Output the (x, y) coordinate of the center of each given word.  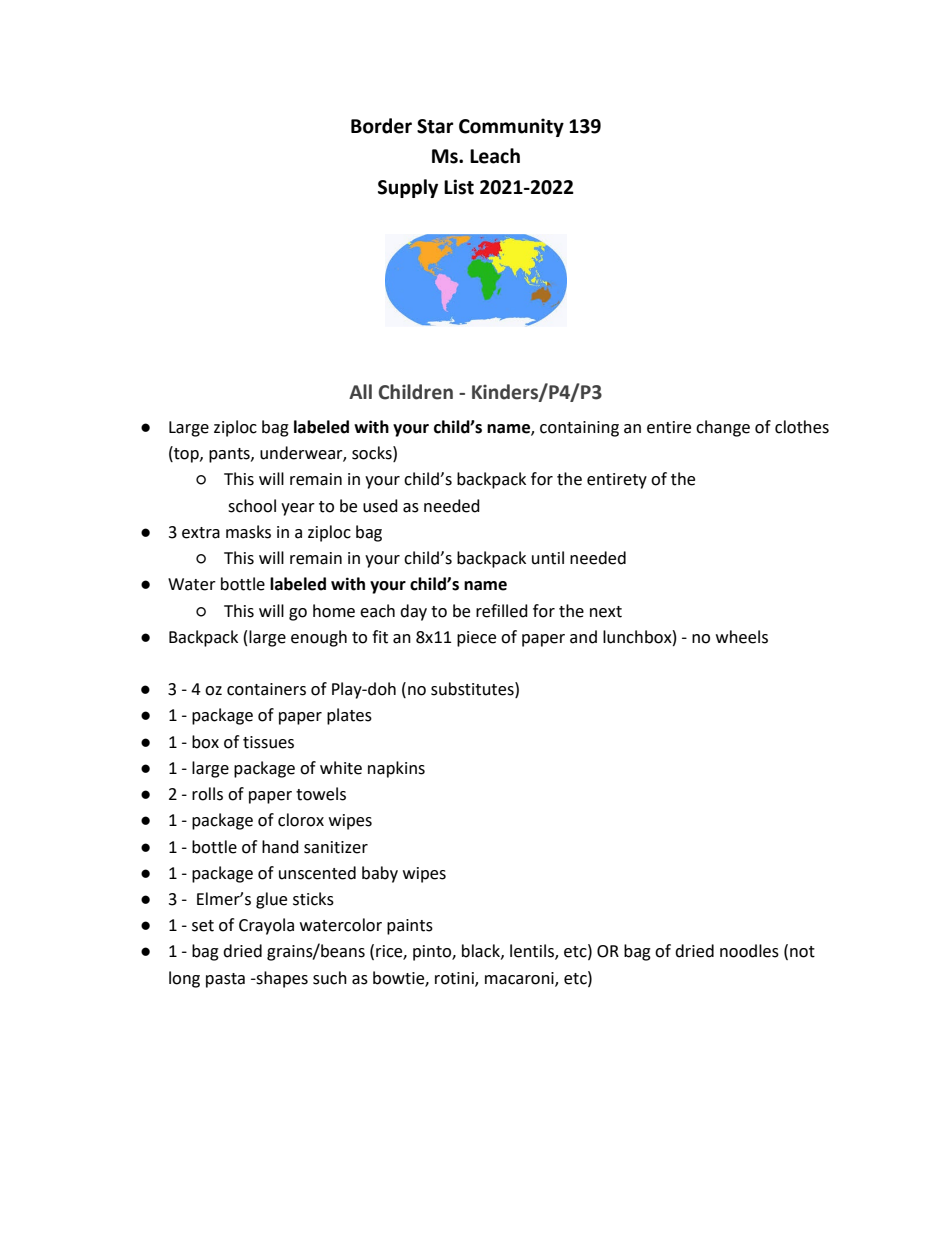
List (459, 187)
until (548, 558)
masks (248, 532)
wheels (742, 637)
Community (511, 127)
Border (381, 126)
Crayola (266, 926)
